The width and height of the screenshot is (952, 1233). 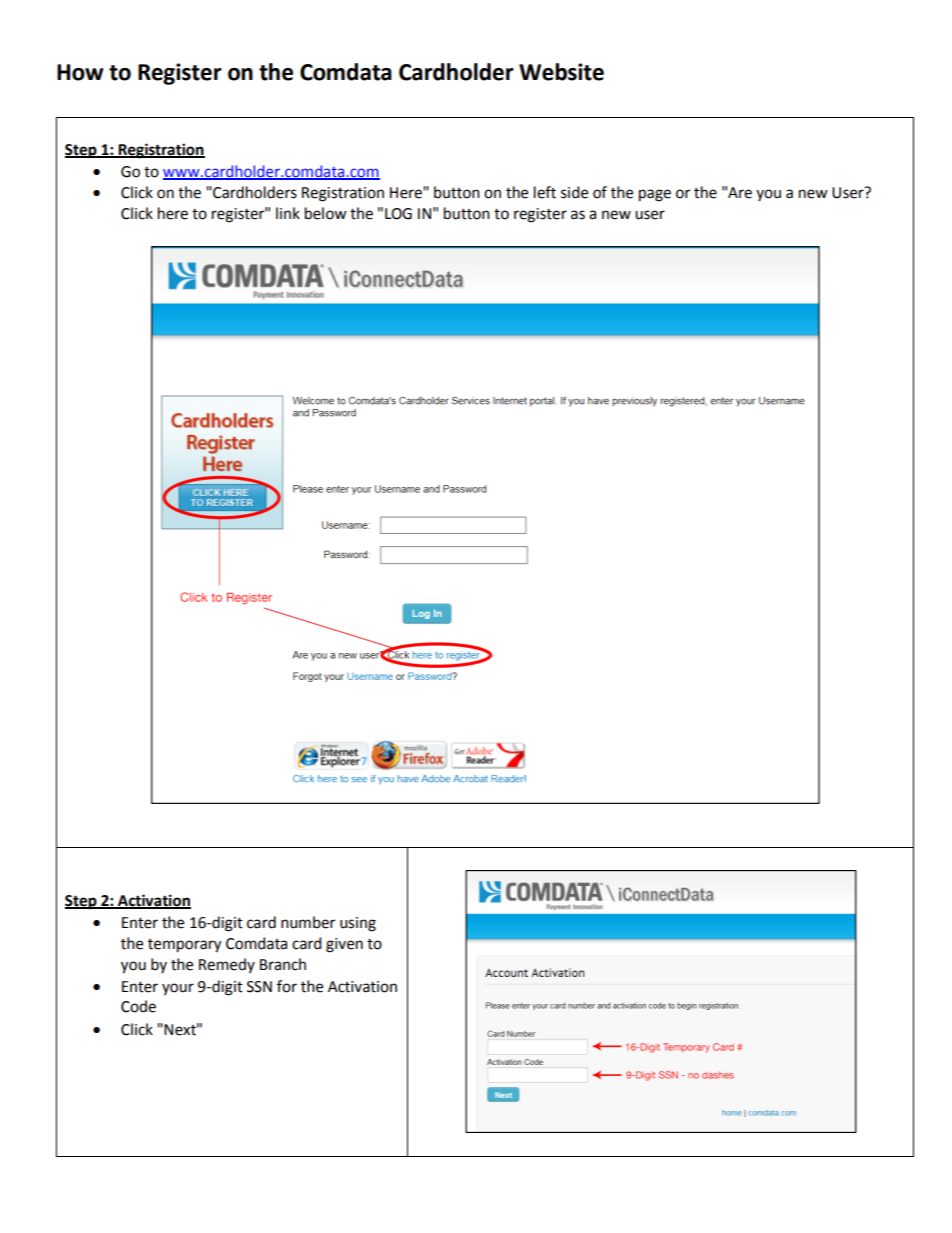 I want to click on LOG, so click(x=398, y=214).
